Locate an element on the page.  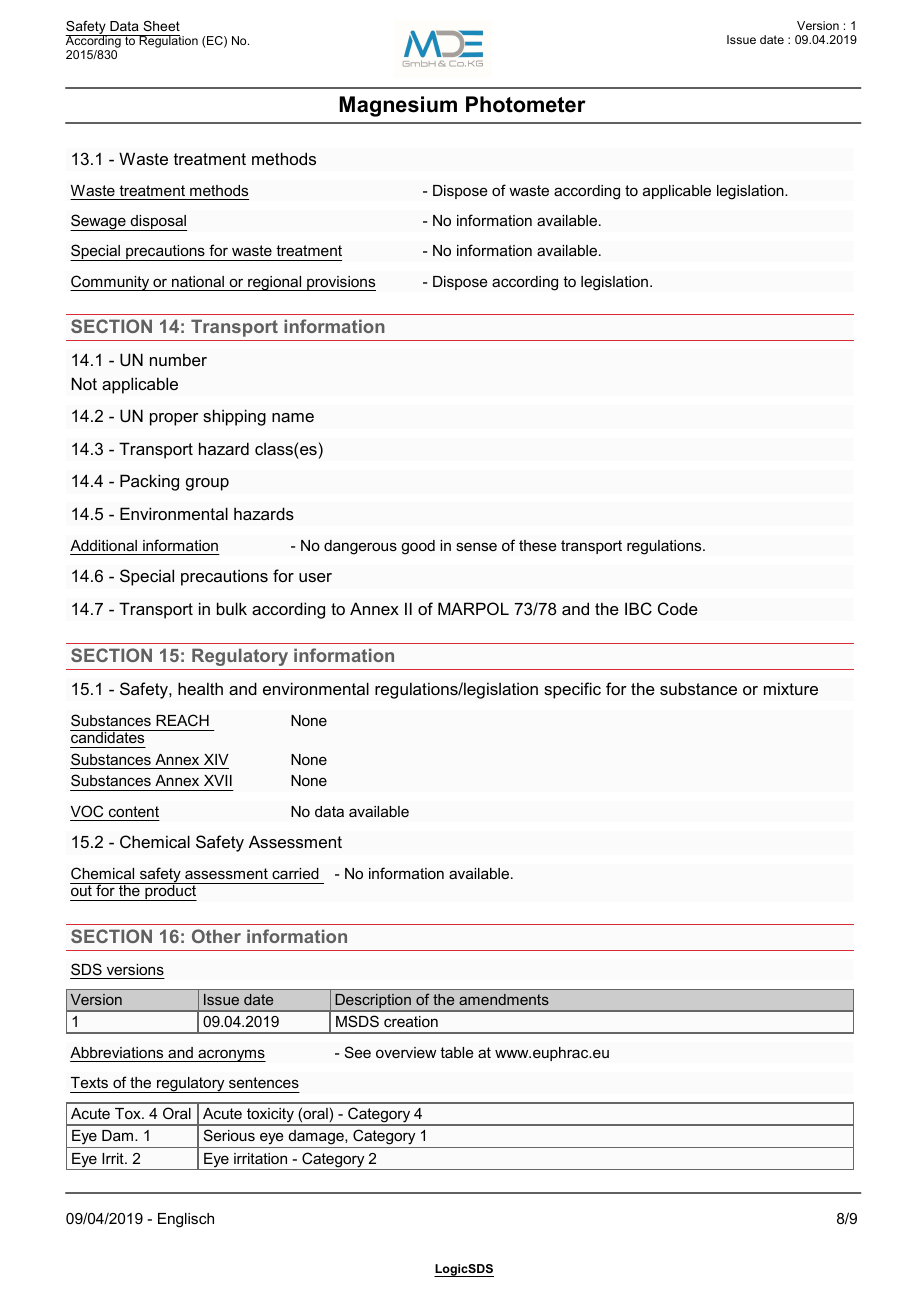
Sheet is located at coordinates (161, 26).
